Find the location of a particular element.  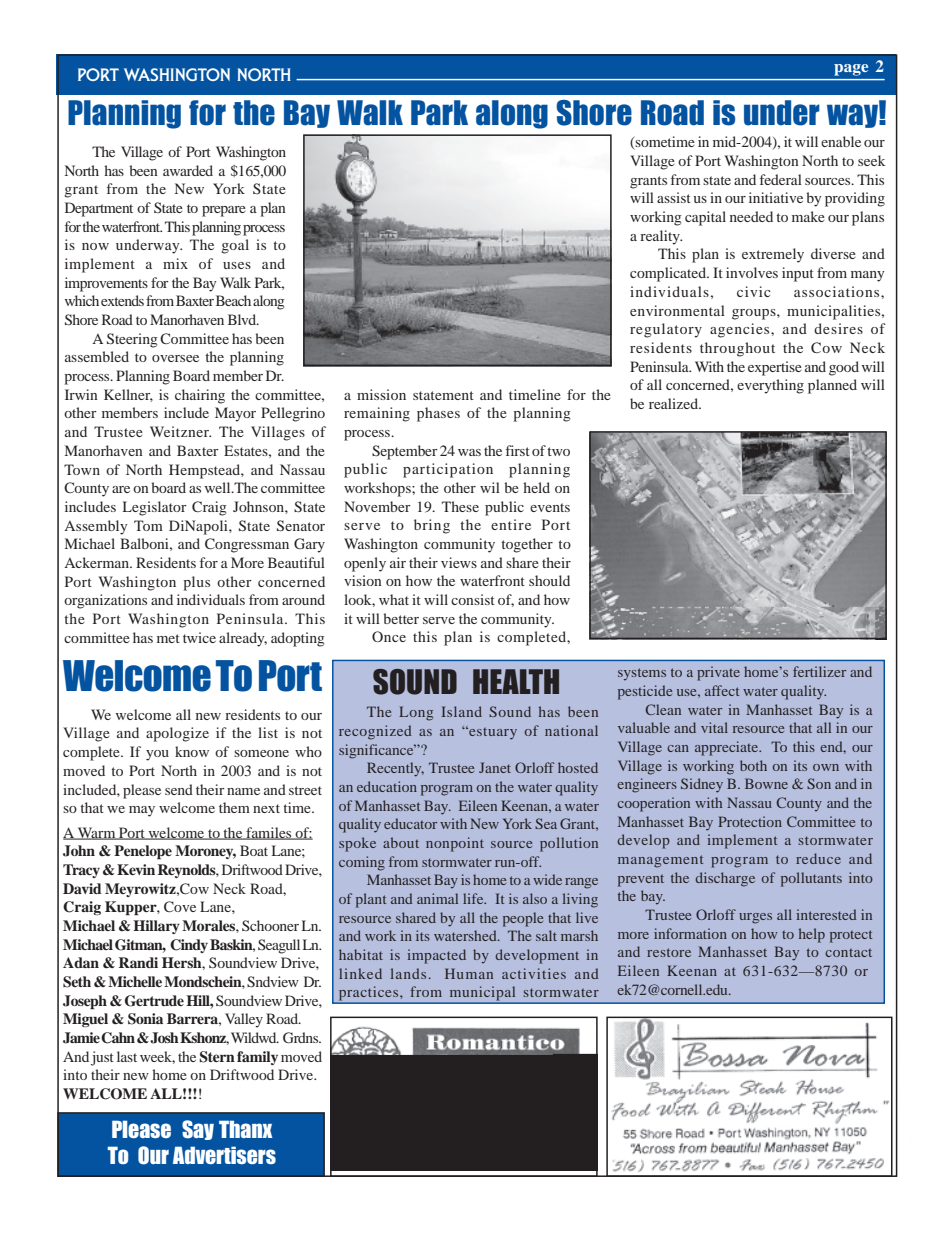

first is located at coordinates (518, 450).
